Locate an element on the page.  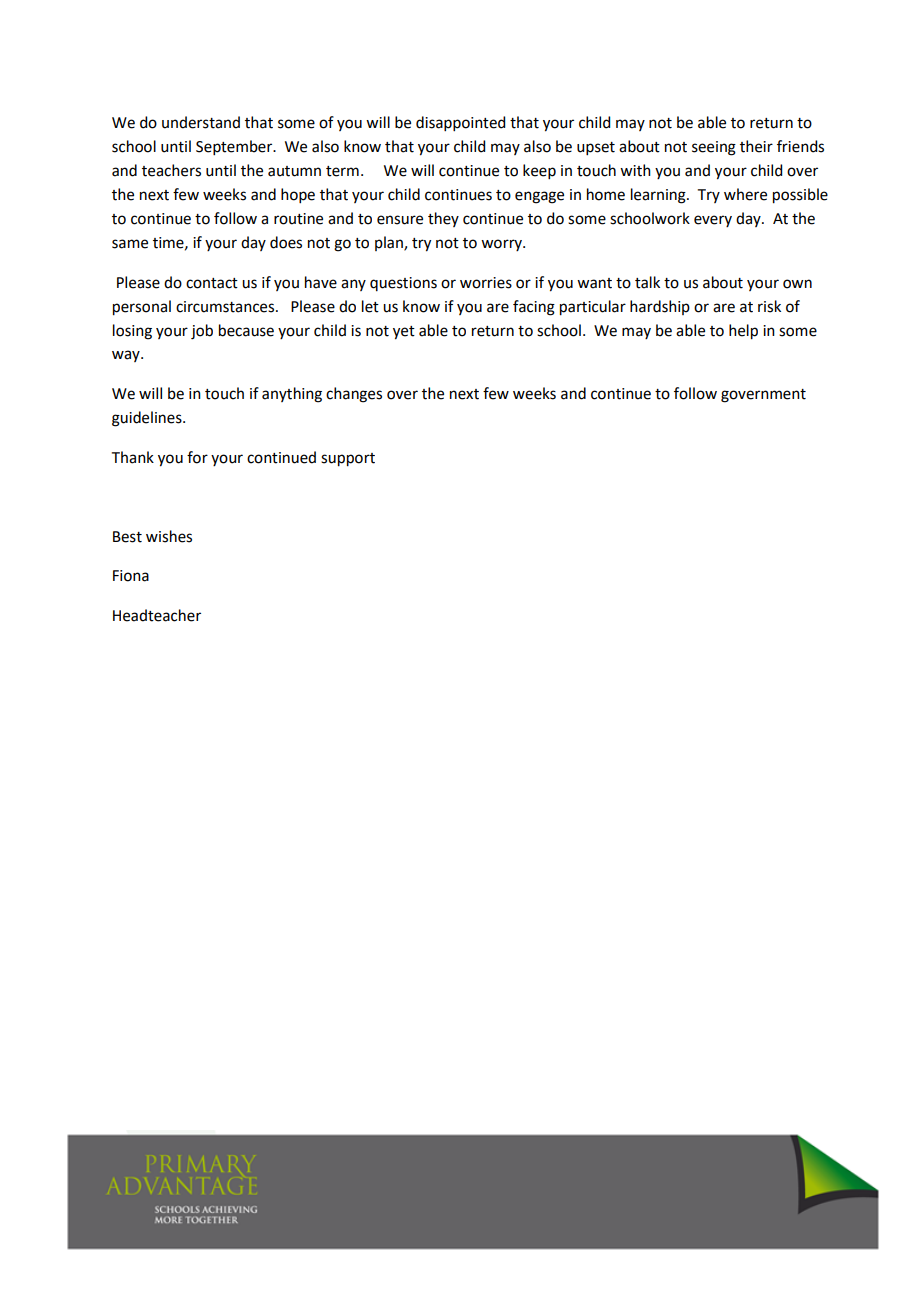
disappointed is located at coordinates (460, 123).
